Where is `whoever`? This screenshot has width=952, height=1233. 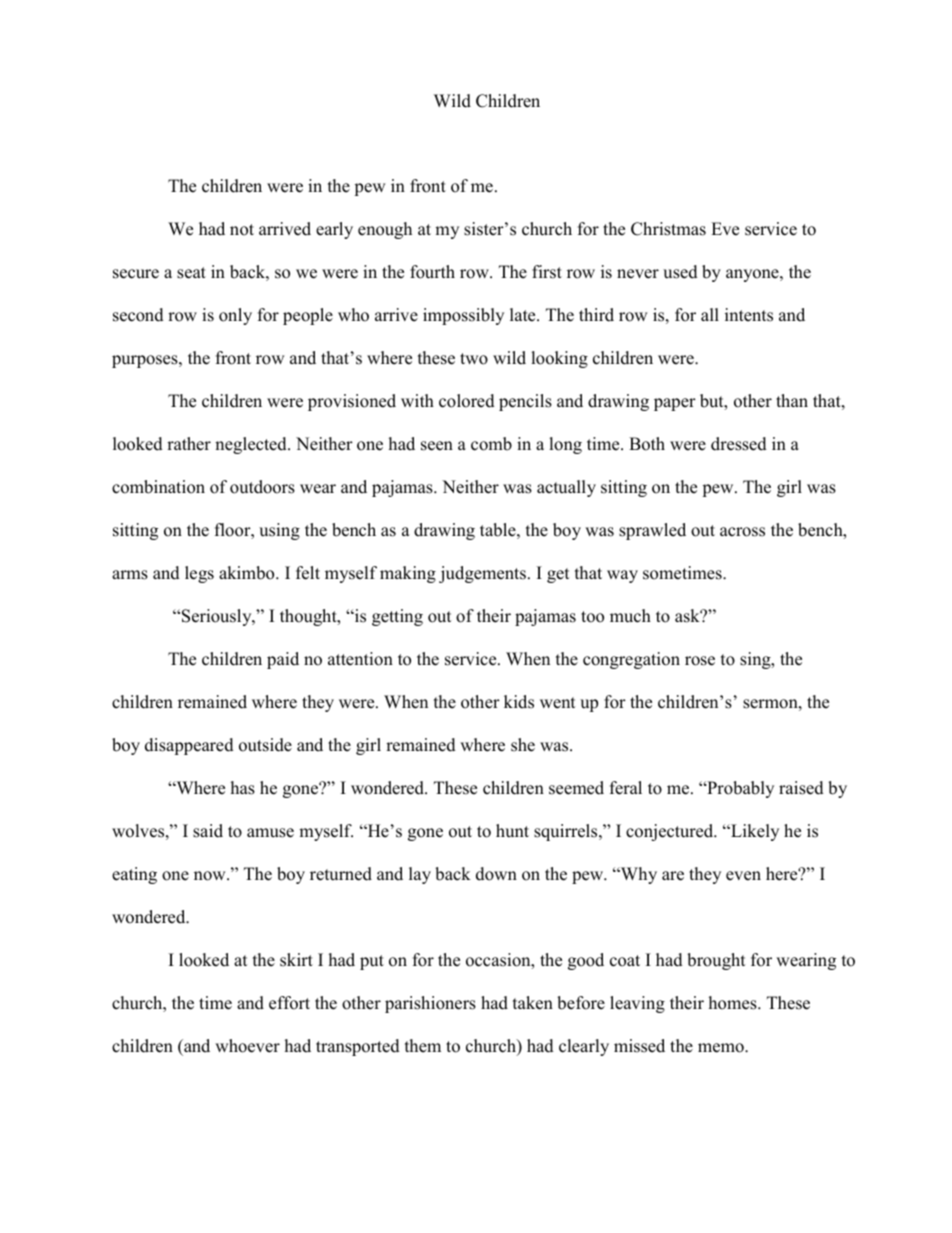
whoever is located at coordinates (247, 1046).
